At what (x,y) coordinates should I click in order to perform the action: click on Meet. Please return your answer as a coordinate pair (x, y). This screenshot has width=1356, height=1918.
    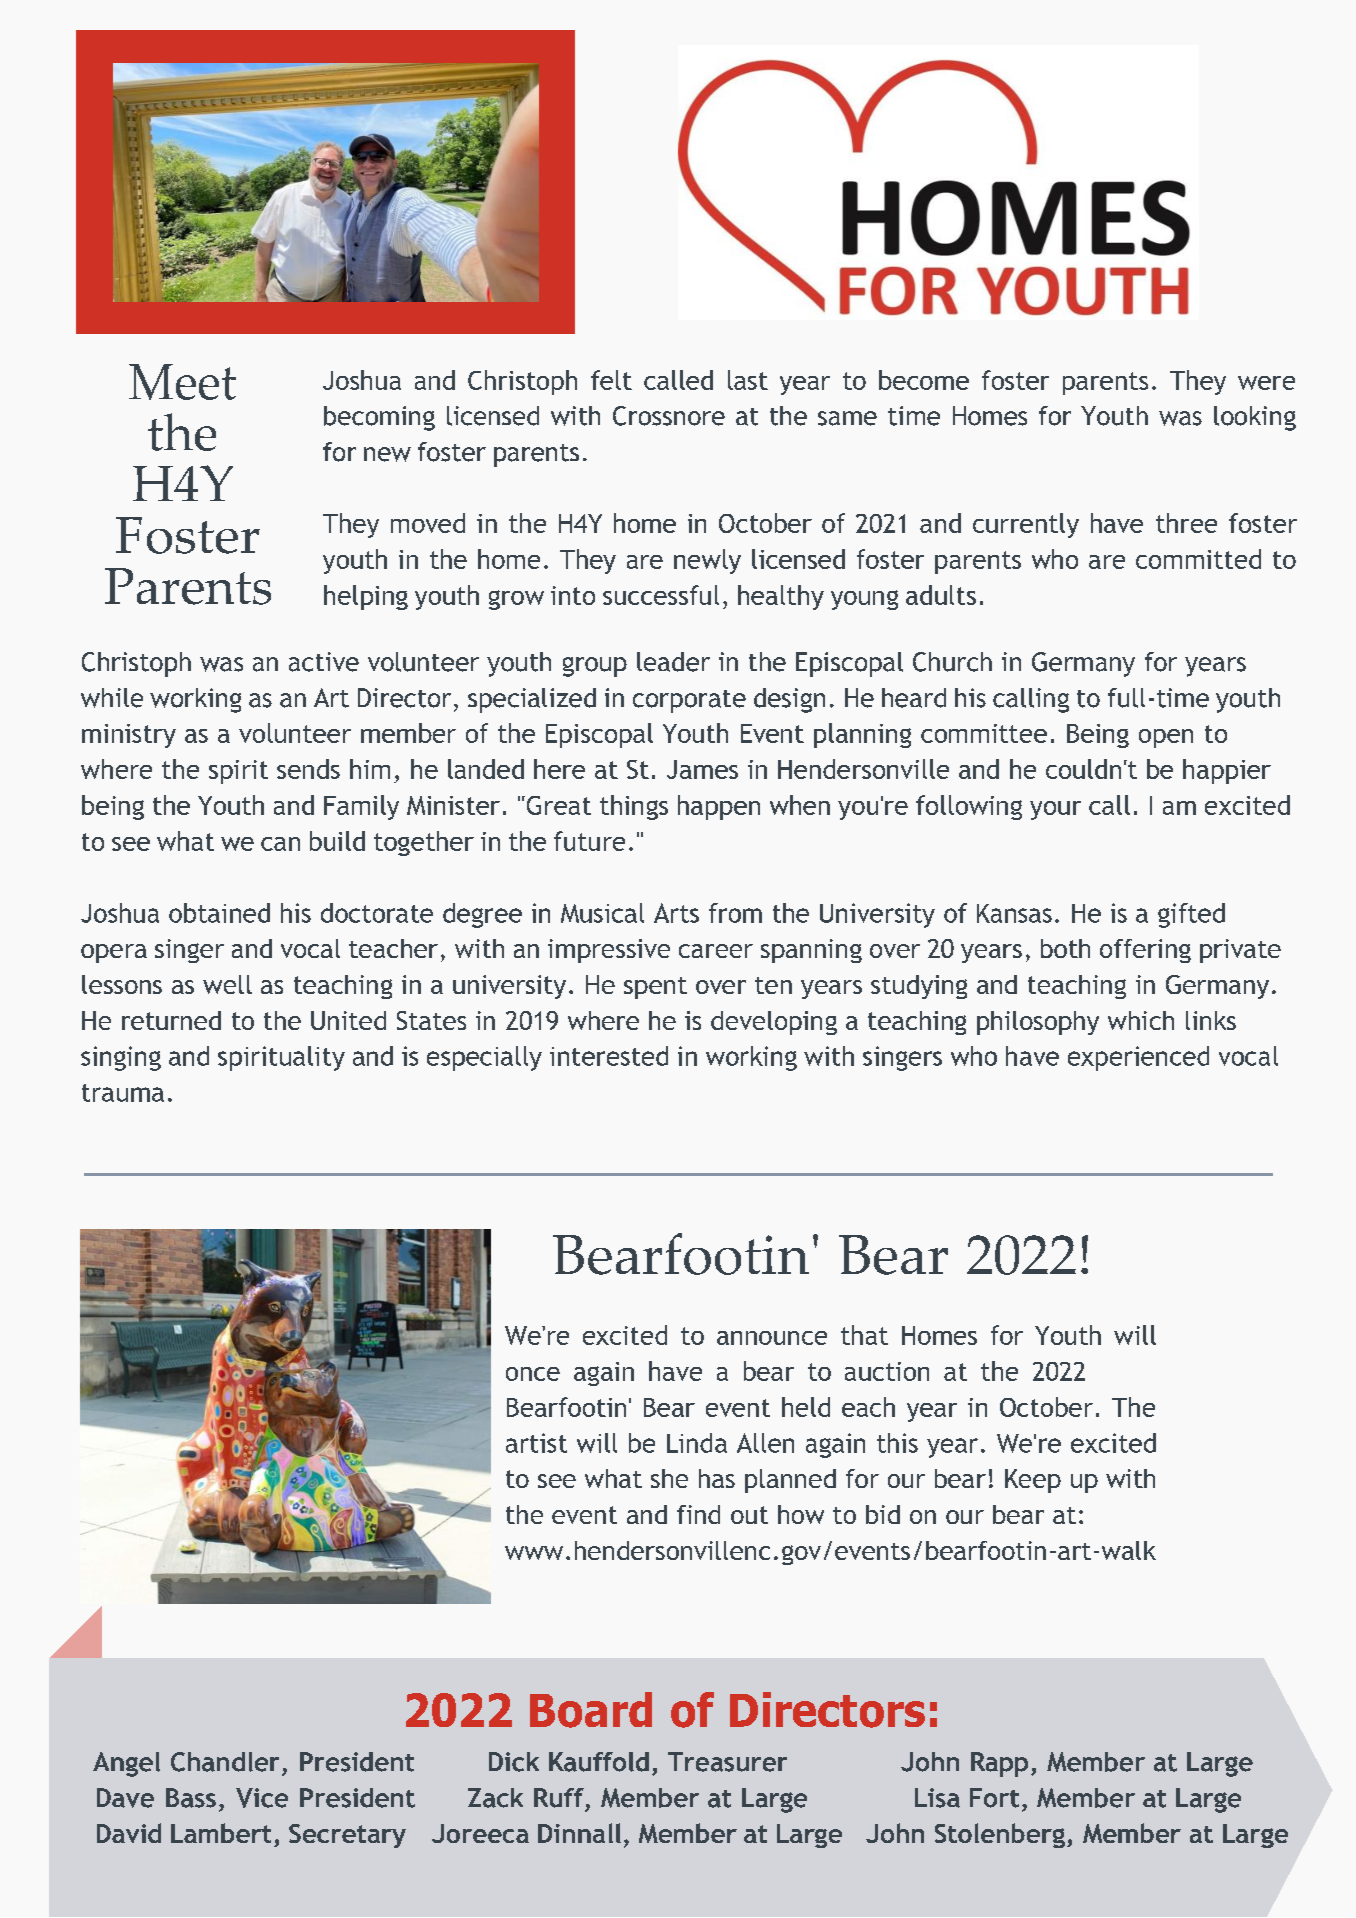
    Looking at the image, I should click on (182, 382).
